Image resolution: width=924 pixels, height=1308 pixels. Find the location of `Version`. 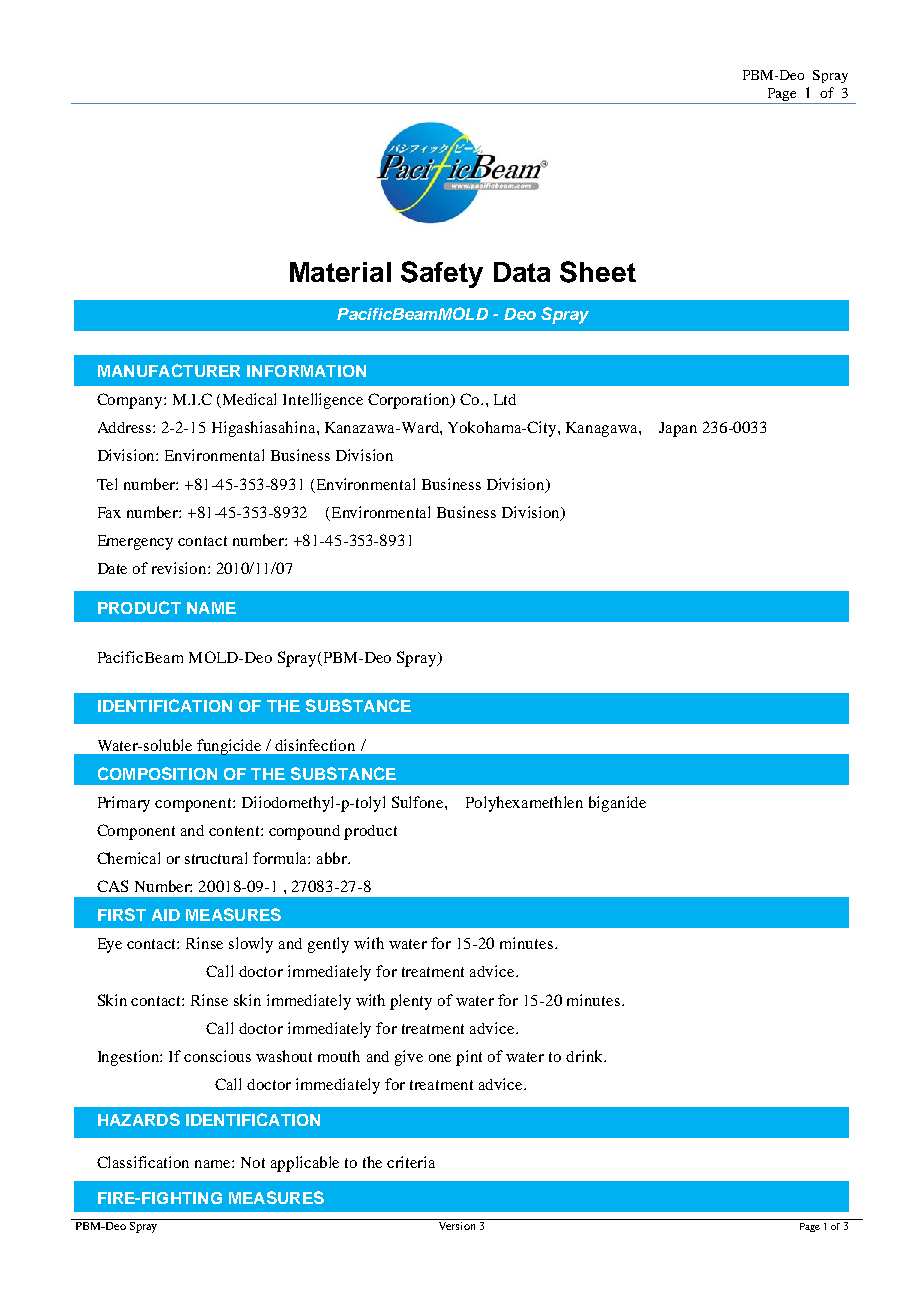

Version is located at coordinates (457, 1224).
